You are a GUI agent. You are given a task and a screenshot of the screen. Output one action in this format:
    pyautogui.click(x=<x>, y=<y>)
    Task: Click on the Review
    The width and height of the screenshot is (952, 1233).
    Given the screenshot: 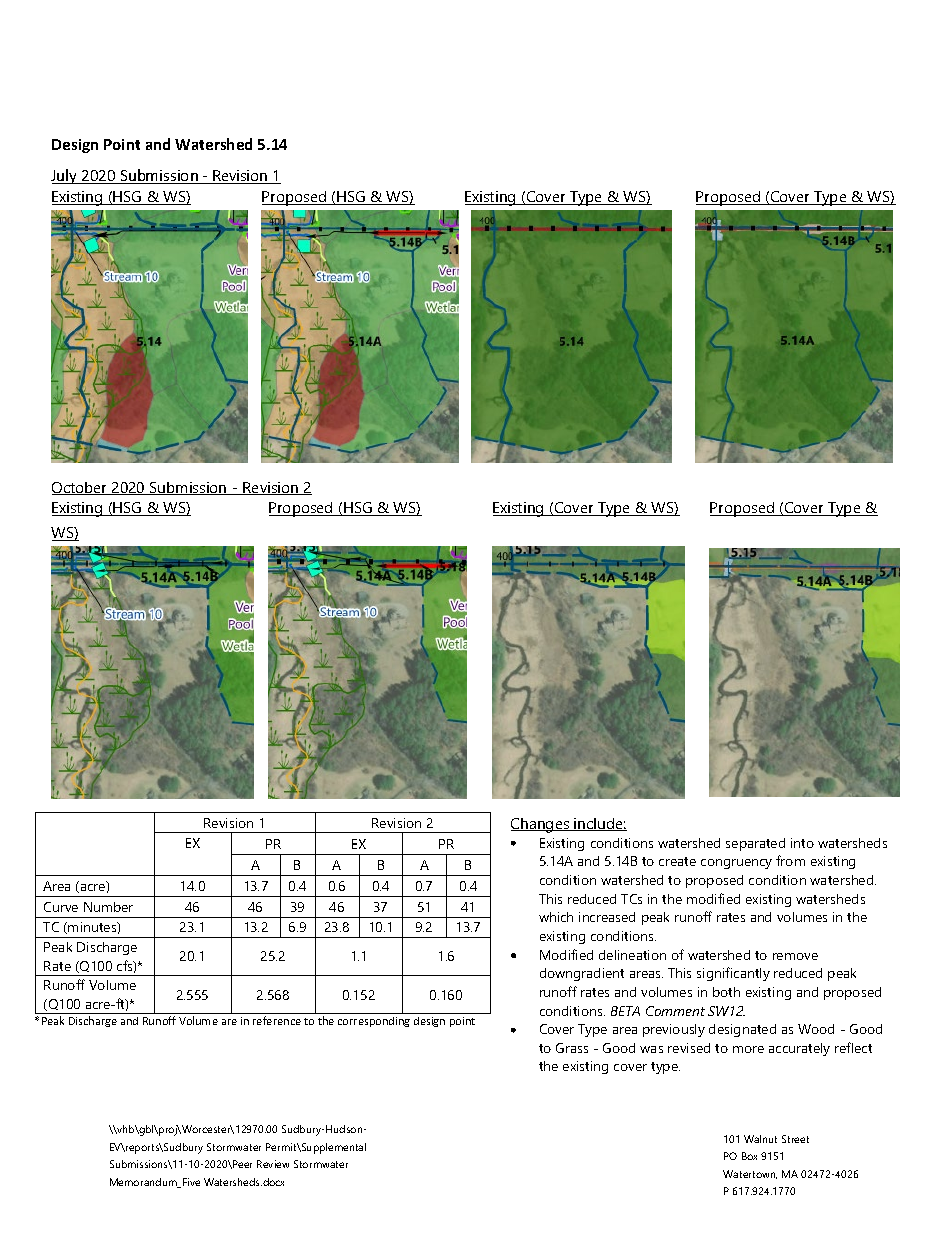 What is the action you would take?
    pyautogui.click(x=273, y=1164)
